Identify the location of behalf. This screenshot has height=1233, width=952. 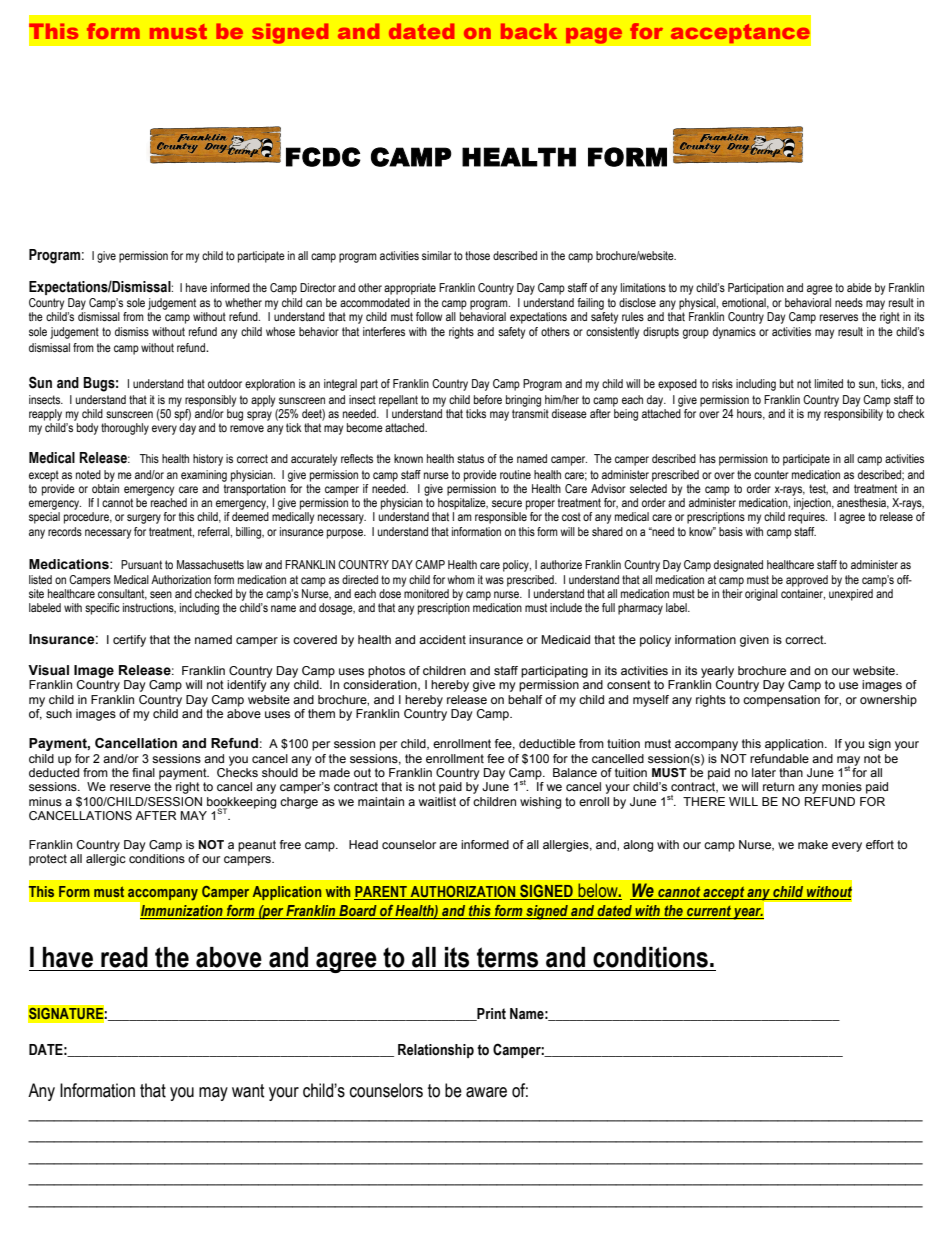
(525, 699).
